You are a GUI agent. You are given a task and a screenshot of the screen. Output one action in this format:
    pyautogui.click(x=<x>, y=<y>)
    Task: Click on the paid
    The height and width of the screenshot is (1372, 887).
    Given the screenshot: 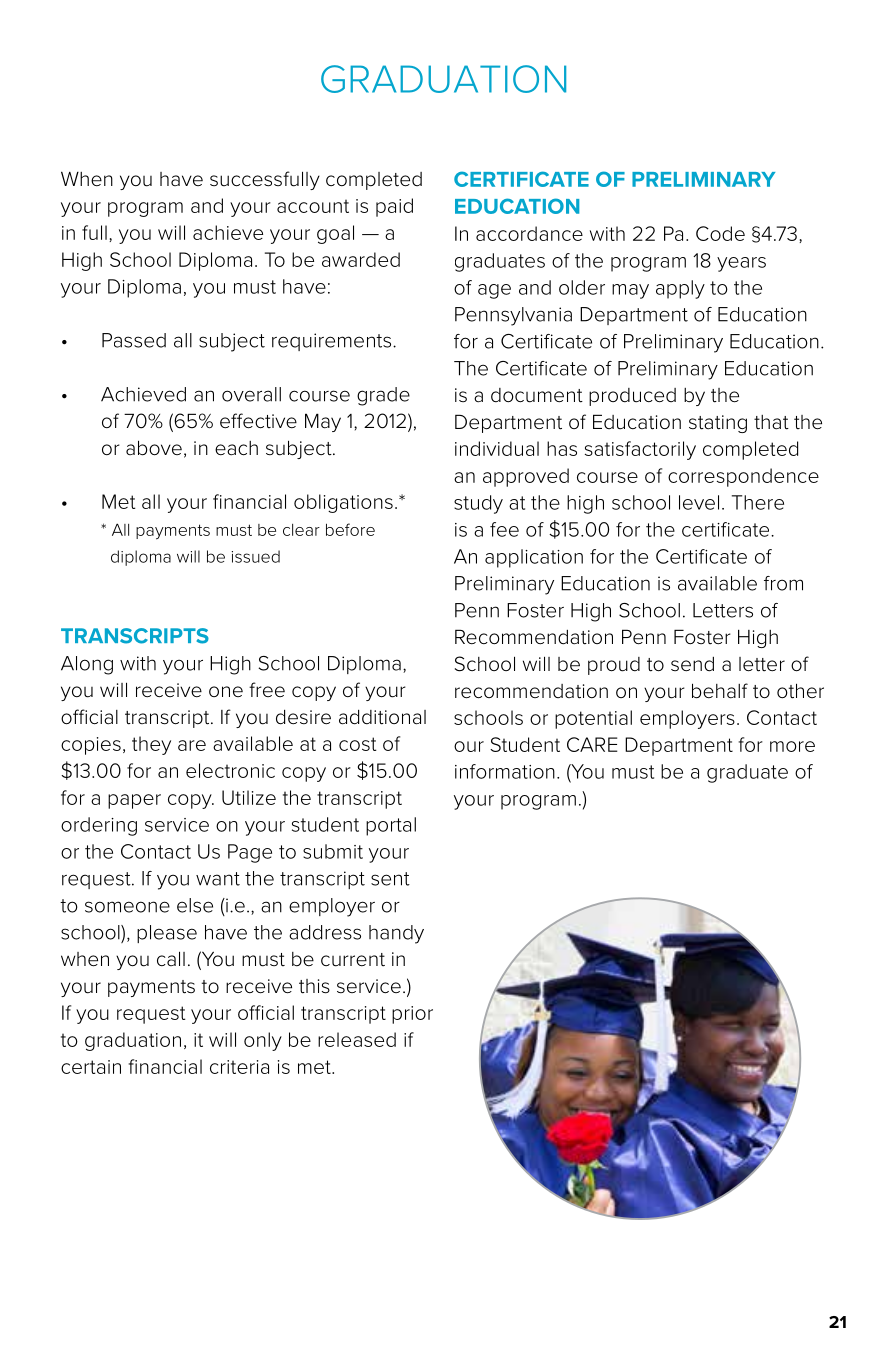 What is the action you would take?
    pyautogui.click(x=394, y=207)
